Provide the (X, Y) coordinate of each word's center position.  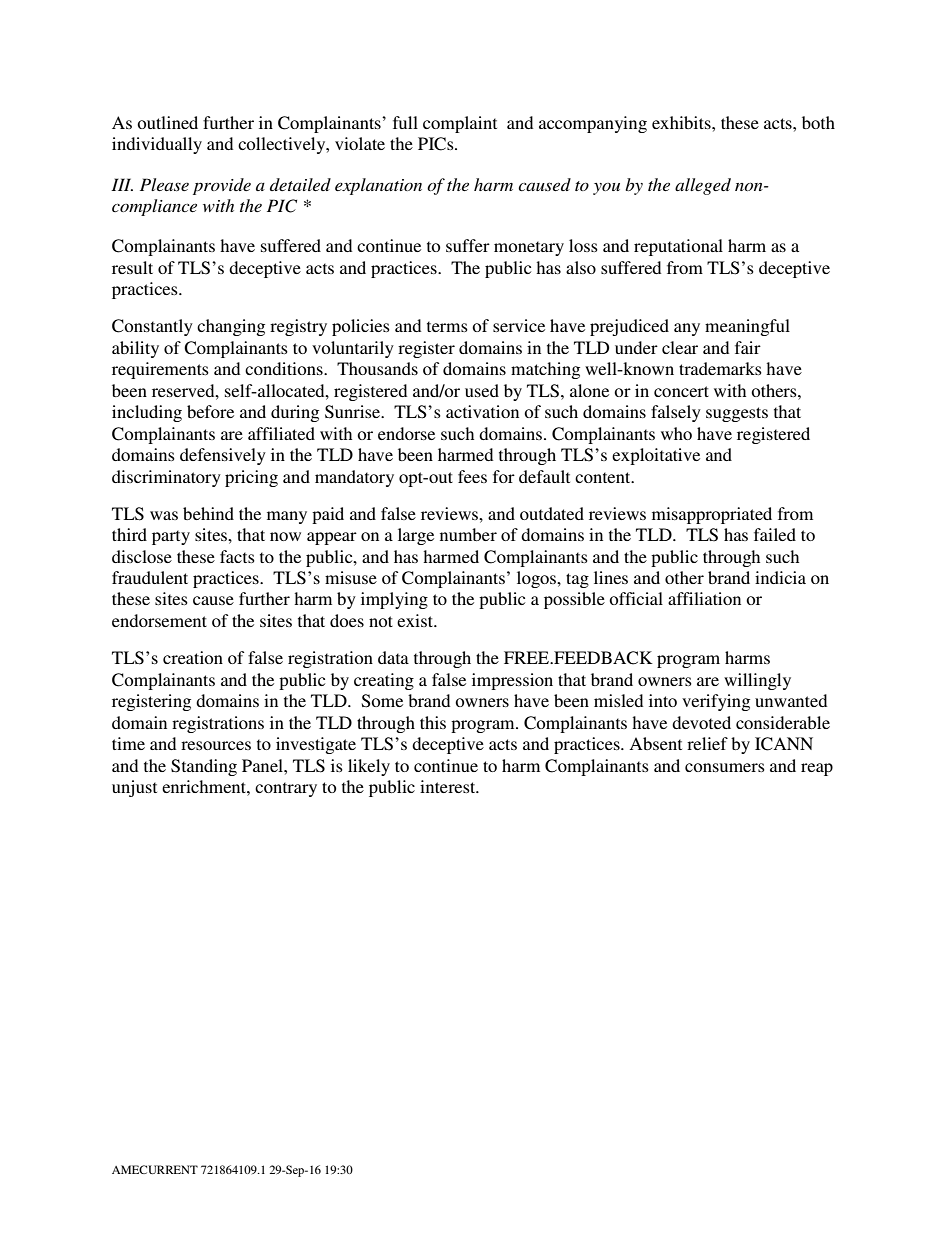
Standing (204, 767)
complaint (460, 124)
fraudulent (150, 577)
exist (416, 620)
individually (157, 145)
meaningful (747, 327)
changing (231, 327)
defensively (223, 456)
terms (447, 326)
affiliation (704, 598)
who (676, 433)
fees (472, 476)
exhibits (682, 122)
